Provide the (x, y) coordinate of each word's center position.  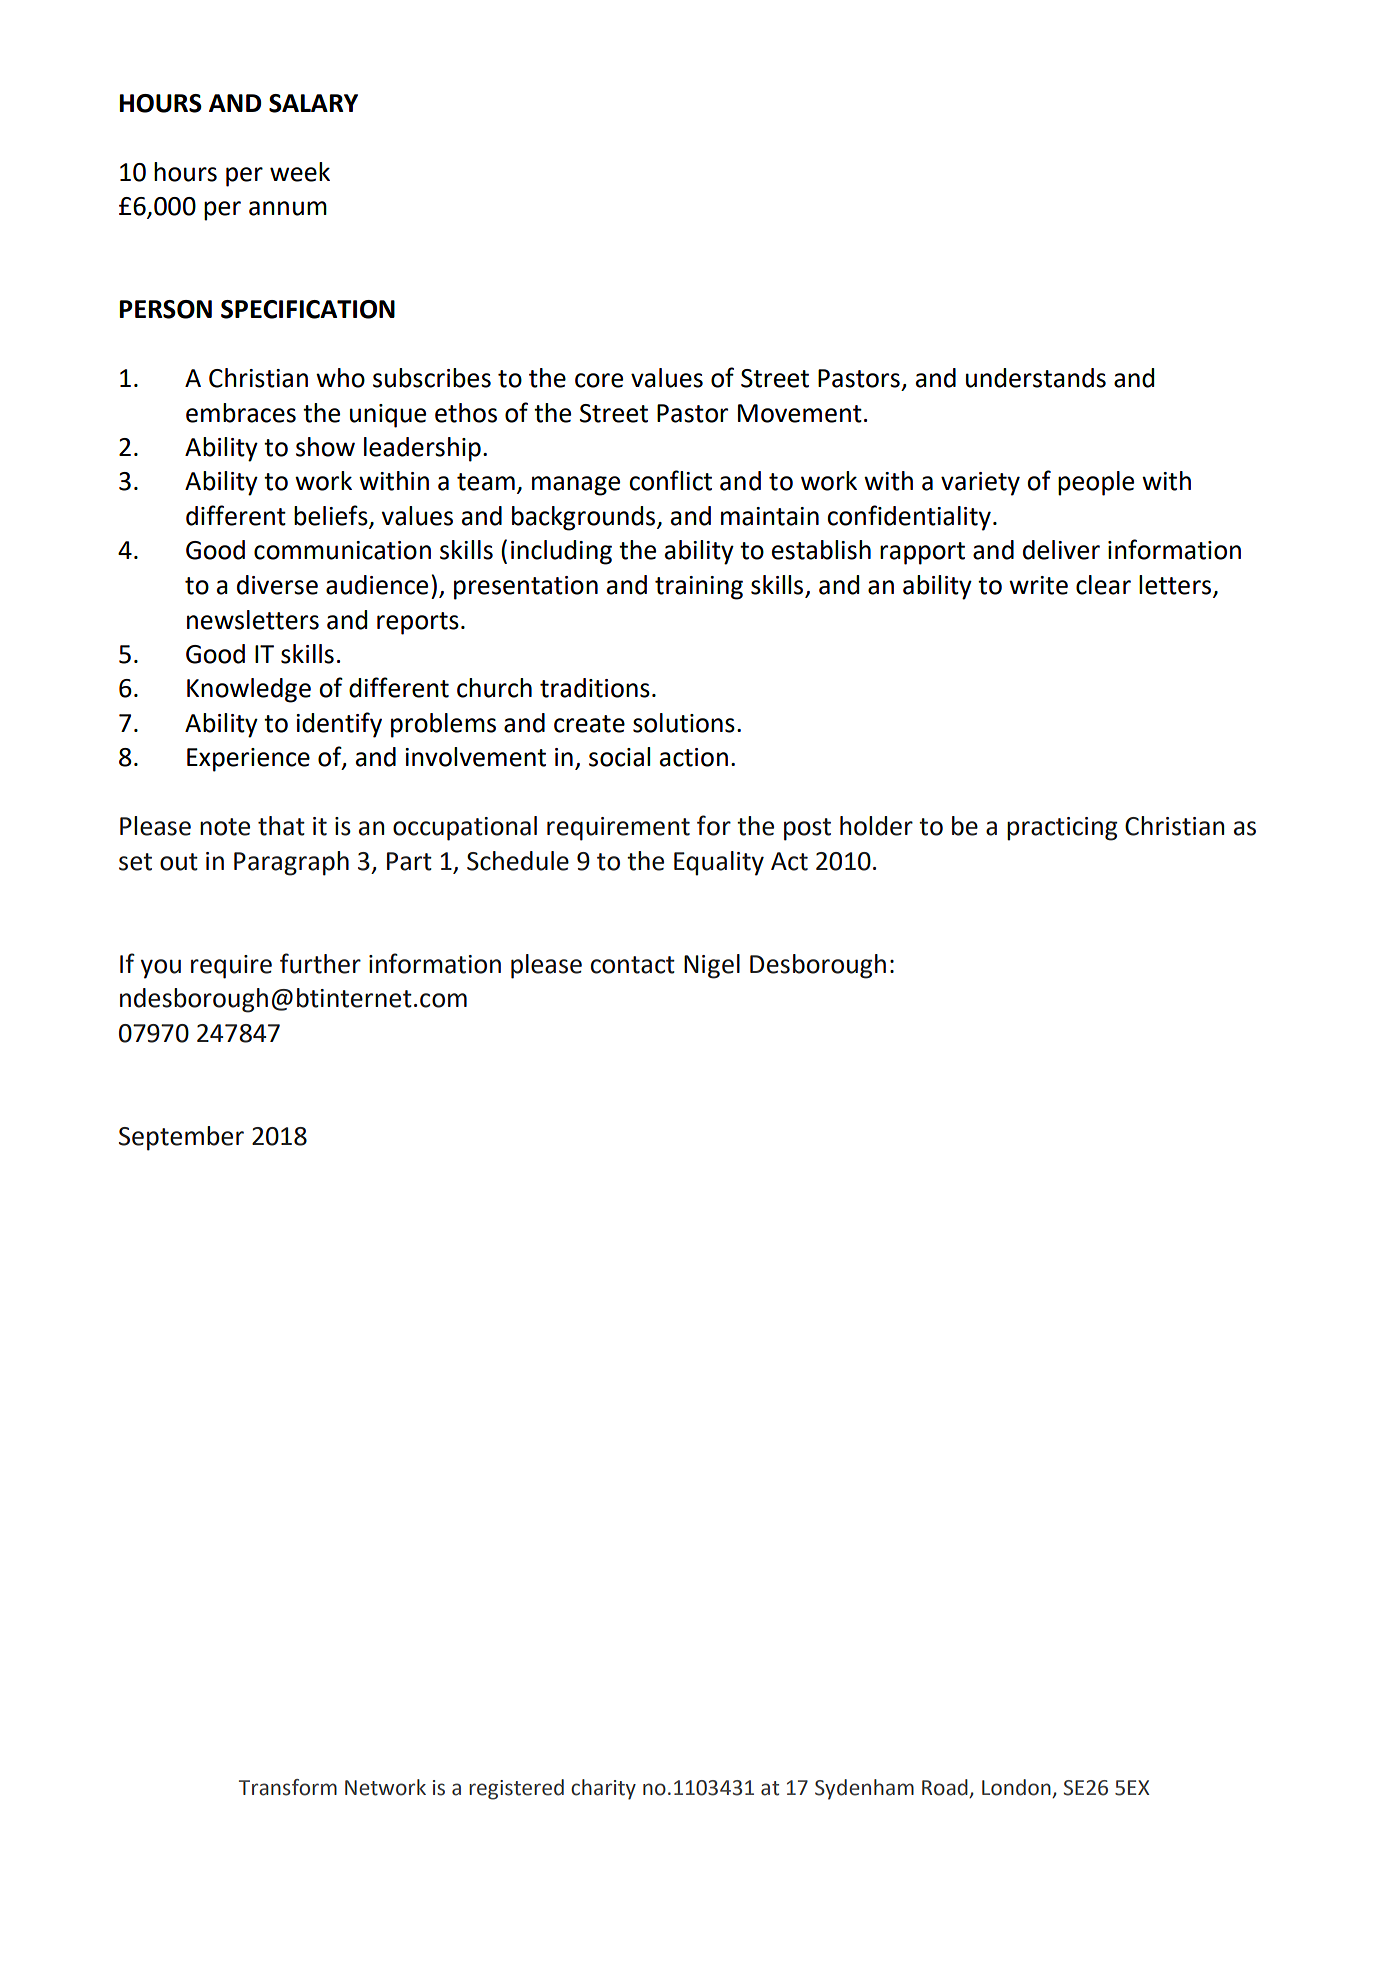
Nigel (712, 966)
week (300, 172)
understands (1036, 378)
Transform (288, 1787)
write (1038, 585)
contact (633, 965)
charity (603, 1789)
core (599, 380)
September (181, 1138)
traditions (595, 688)
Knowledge (249, 690)
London (1017, 1788)
